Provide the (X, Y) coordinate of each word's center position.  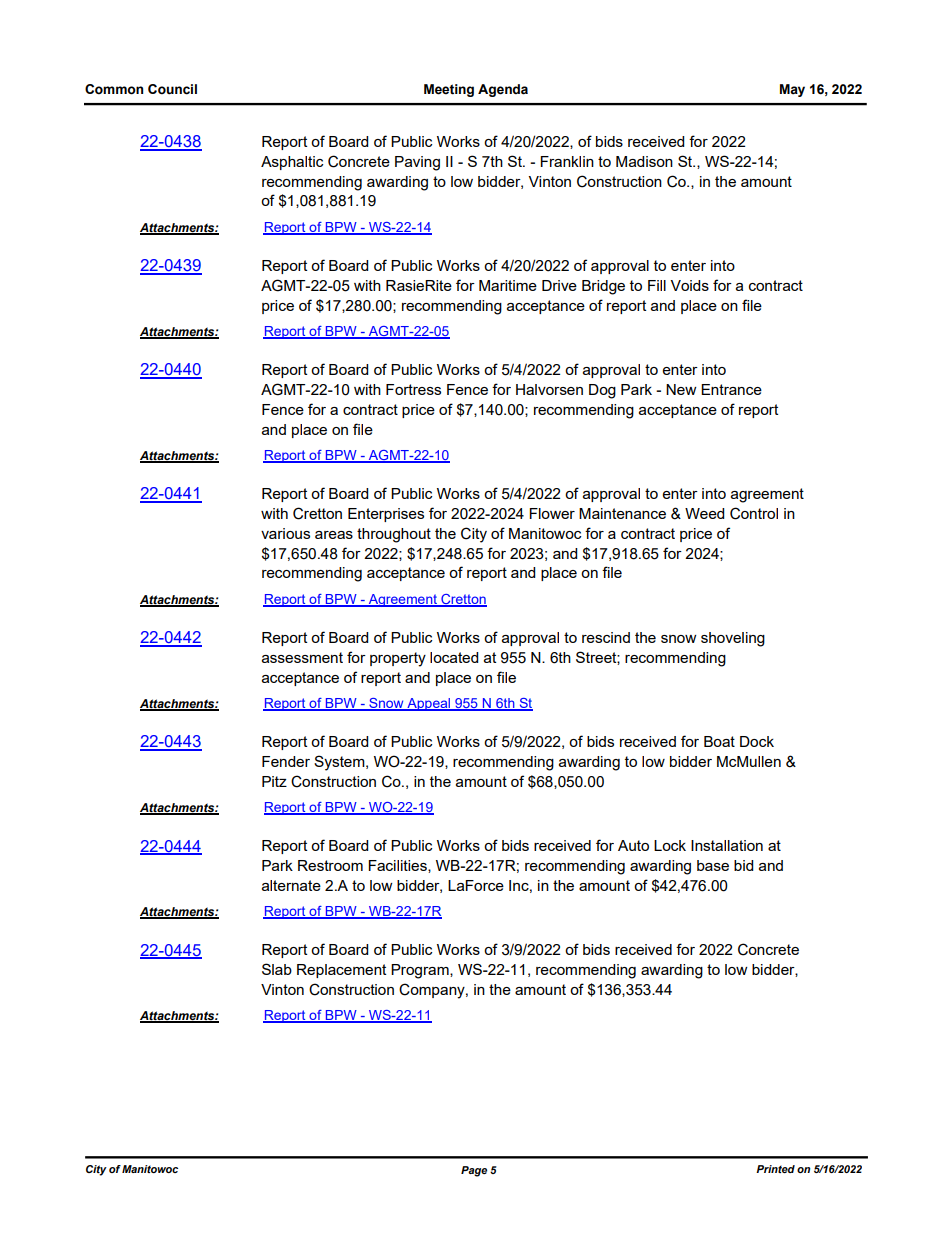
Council (172, 89)
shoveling (733, 639)
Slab (277, 969)
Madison (644, 161)
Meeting (449, 90)
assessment (302, 657)
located (454, 657)
